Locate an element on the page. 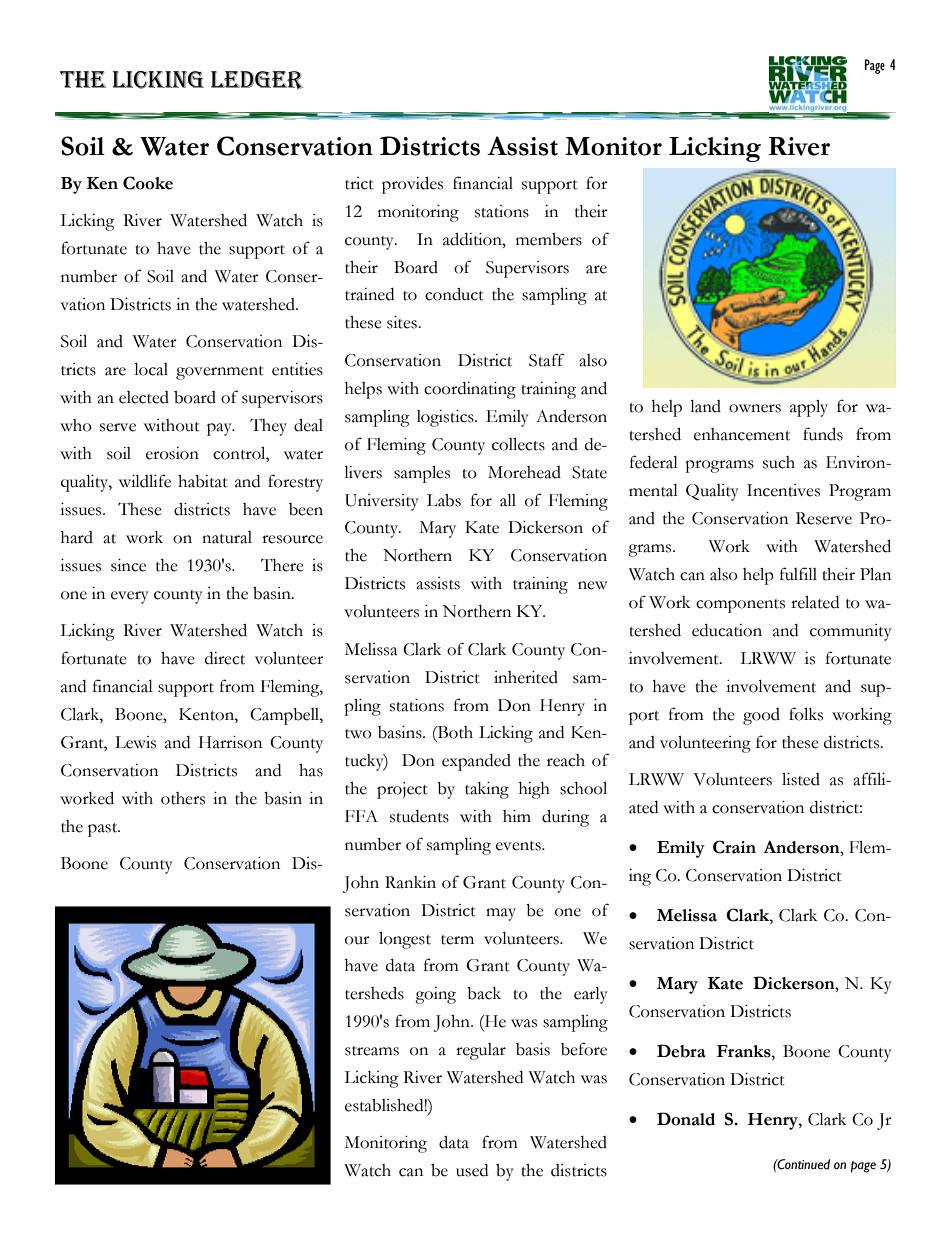 The image size is (952, 1233). owners is located at coordinates (755, 408).
